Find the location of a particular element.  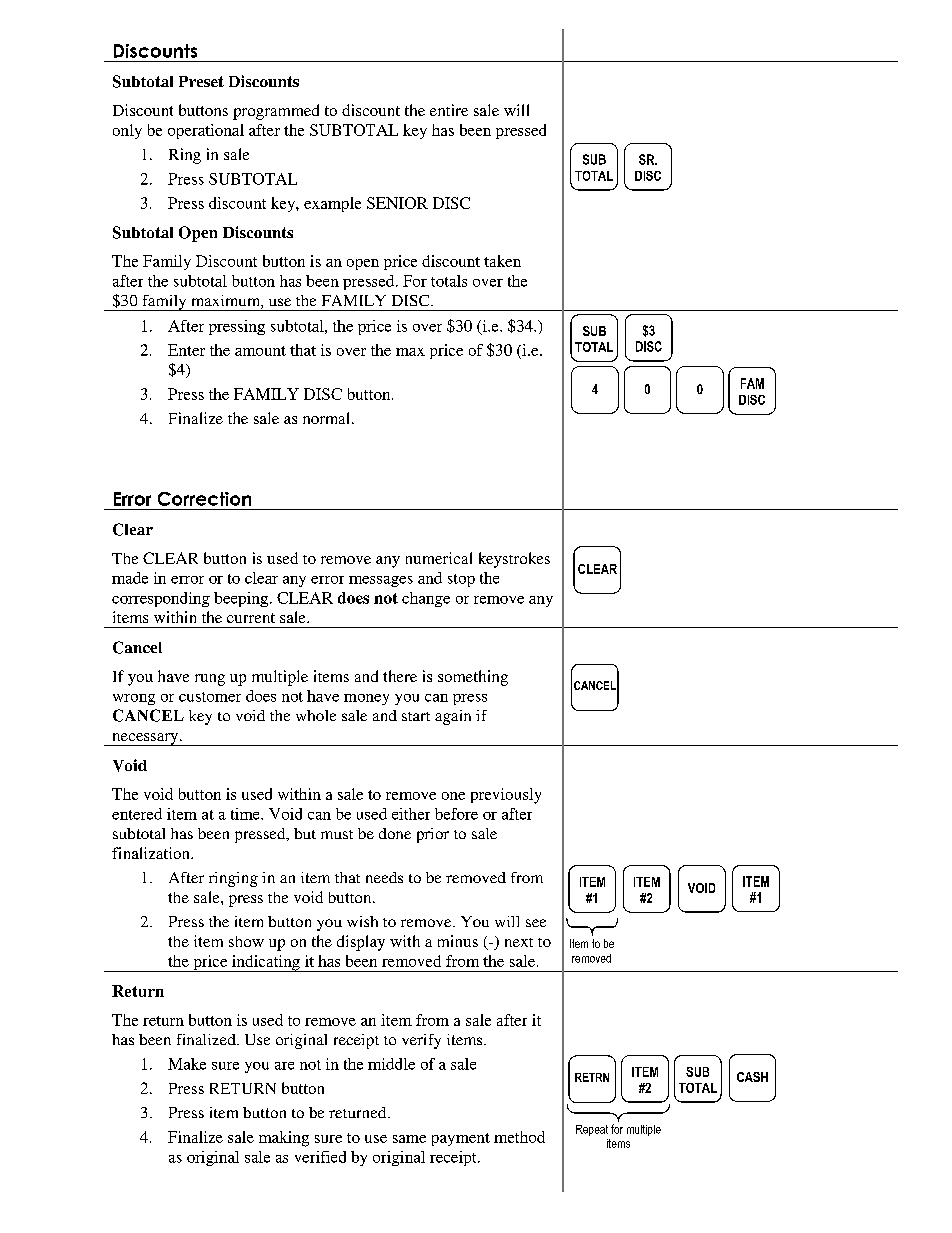

entire is located at coordinates (449, 110).
